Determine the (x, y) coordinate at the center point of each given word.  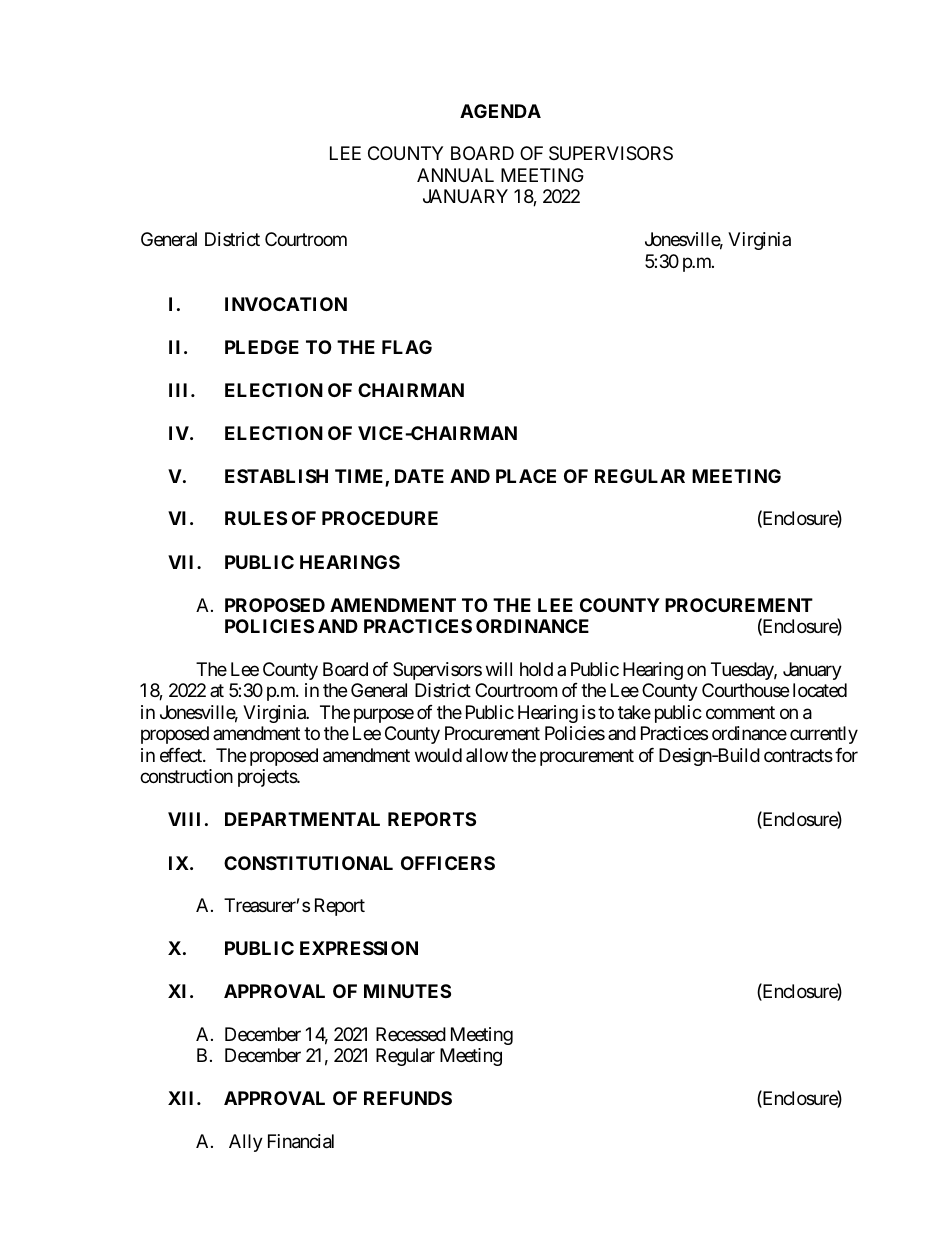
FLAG (407, 347)
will (499, 669)
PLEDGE (262, 347)
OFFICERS (448, 863)
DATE (419, 476)
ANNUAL (455, 175)
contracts (798, 755)
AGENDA (500, 111)
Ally (246, 1143)
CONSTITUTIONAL (308, 863)
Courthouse (745, 690)
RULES (256, 518)
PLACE (526, 476)
